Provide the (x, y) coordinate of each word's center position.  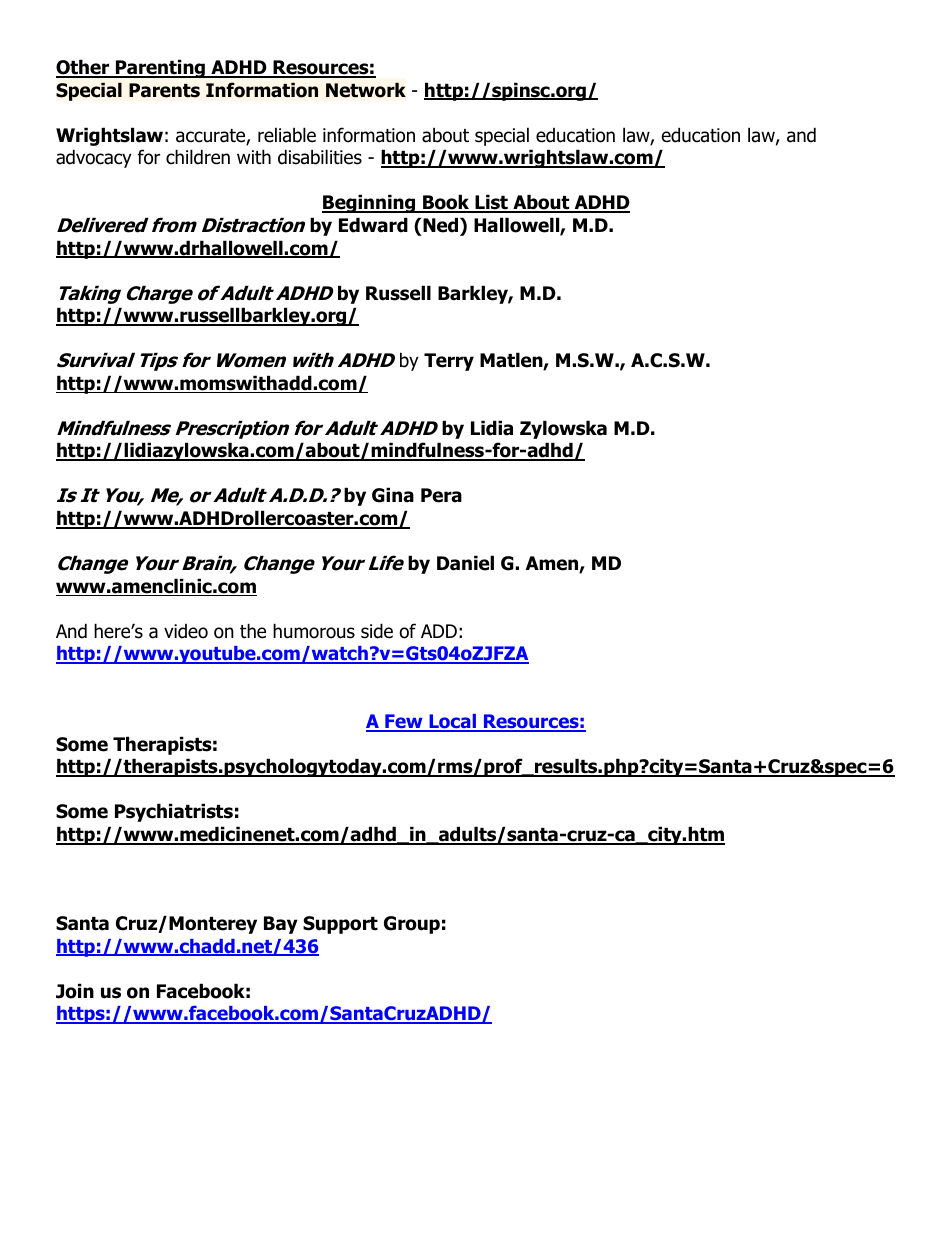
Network (366, 90)
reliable (287, 135)
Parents (164, 90)
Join (75, 991)
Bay (281, 925)
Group (412, 925)
